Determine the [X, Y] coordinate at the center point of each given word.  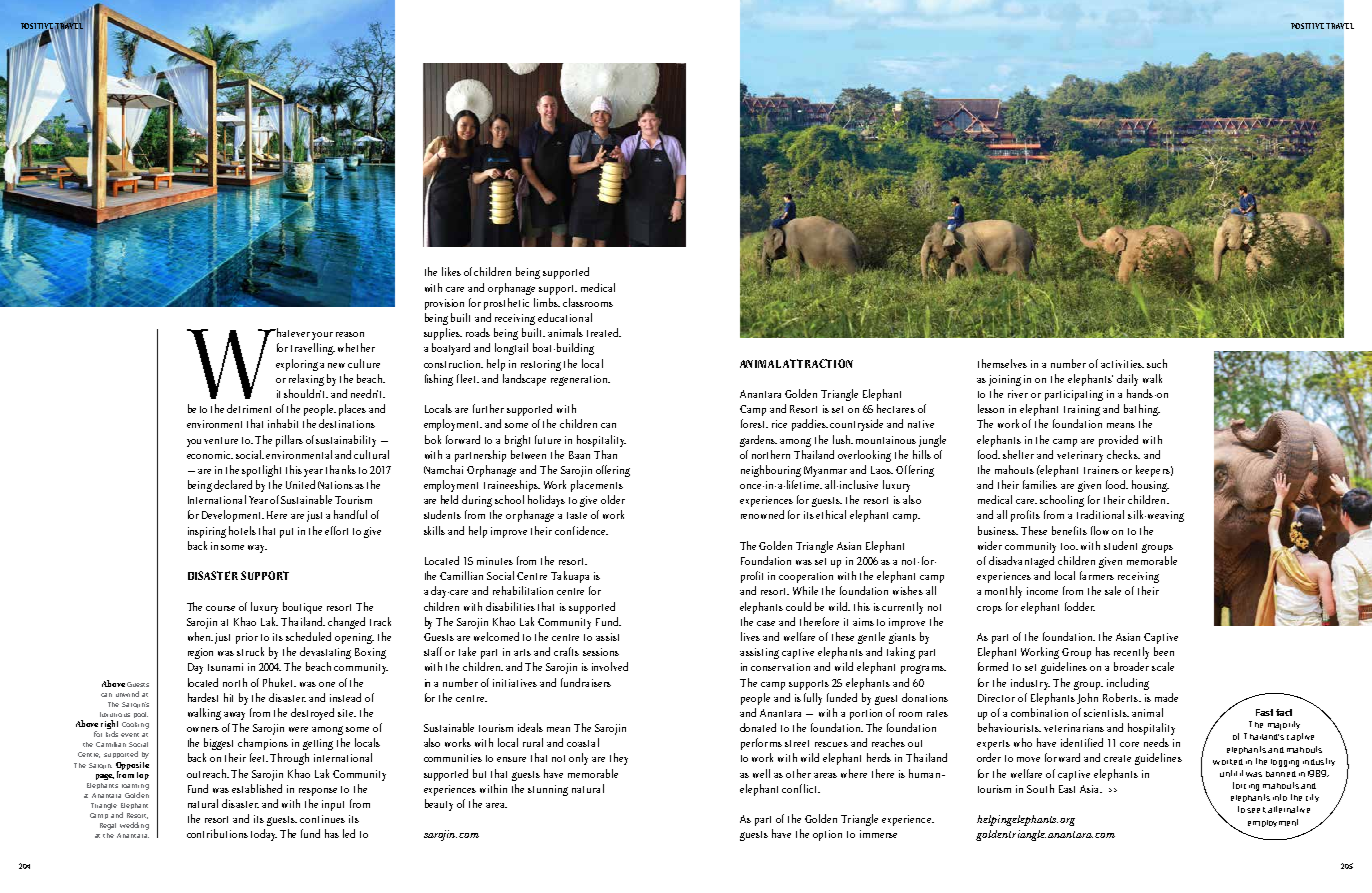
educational [565, 317]
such [1157, 363]
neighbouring [771, 471]
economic [210, 455]
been [1164, 651]
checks [1123, 454]
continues [322, 819]
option [827, 835]
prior [247, 638]
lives [750, 636]
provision [444, 304]
